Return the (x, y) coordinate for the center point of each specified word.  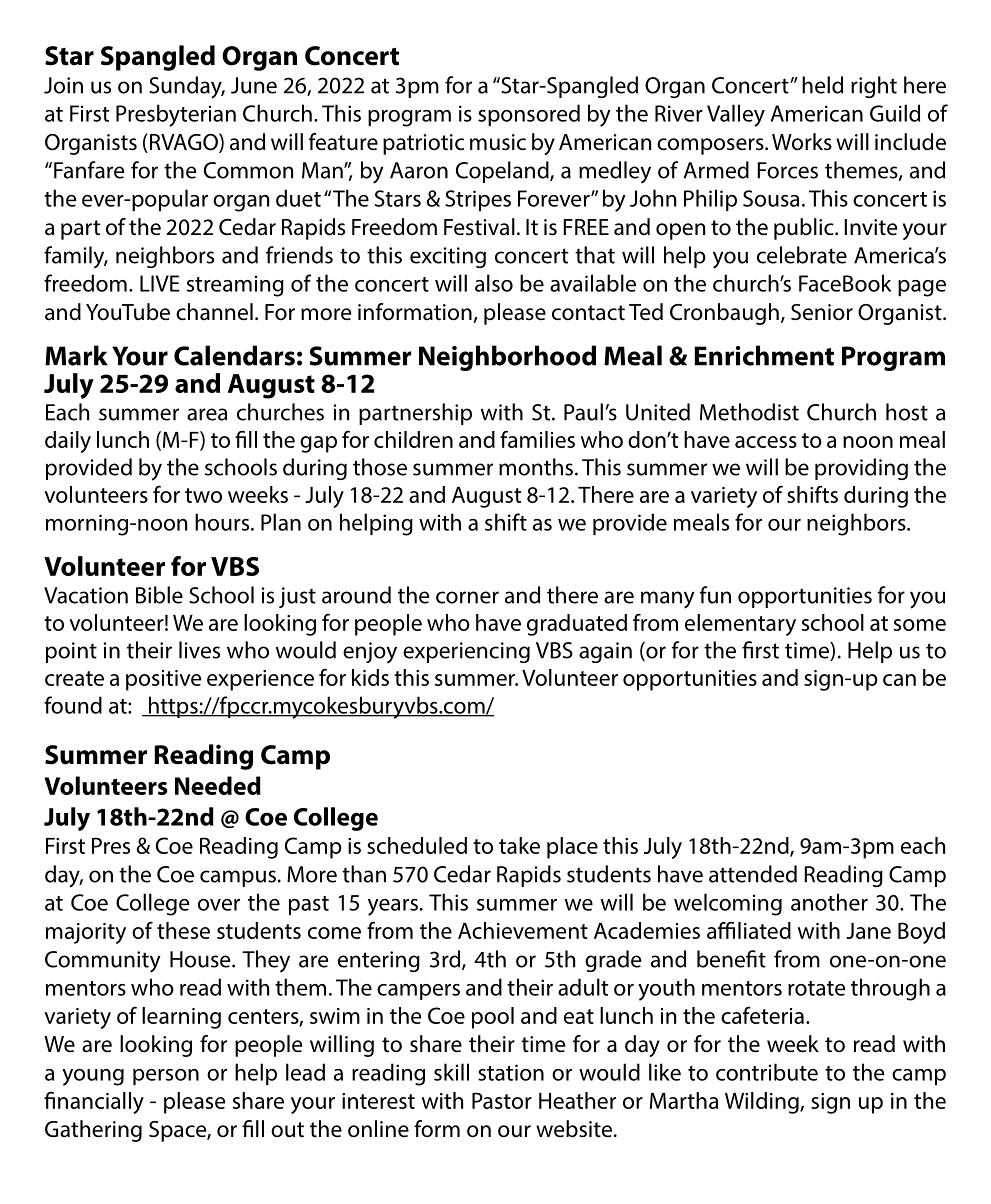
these (183, 930)
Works (802, 142)
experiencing (466, 652)
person (166, 1077)
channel (214, 312)
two (203, 495)
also (494, 283)
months (536, 467)
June (254, 85)
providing (861, 469)
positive (164, 680)
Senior (822, 312)
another (829, 902)
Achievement (523, 930)
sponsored (529, 115)
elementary (740, 625)
